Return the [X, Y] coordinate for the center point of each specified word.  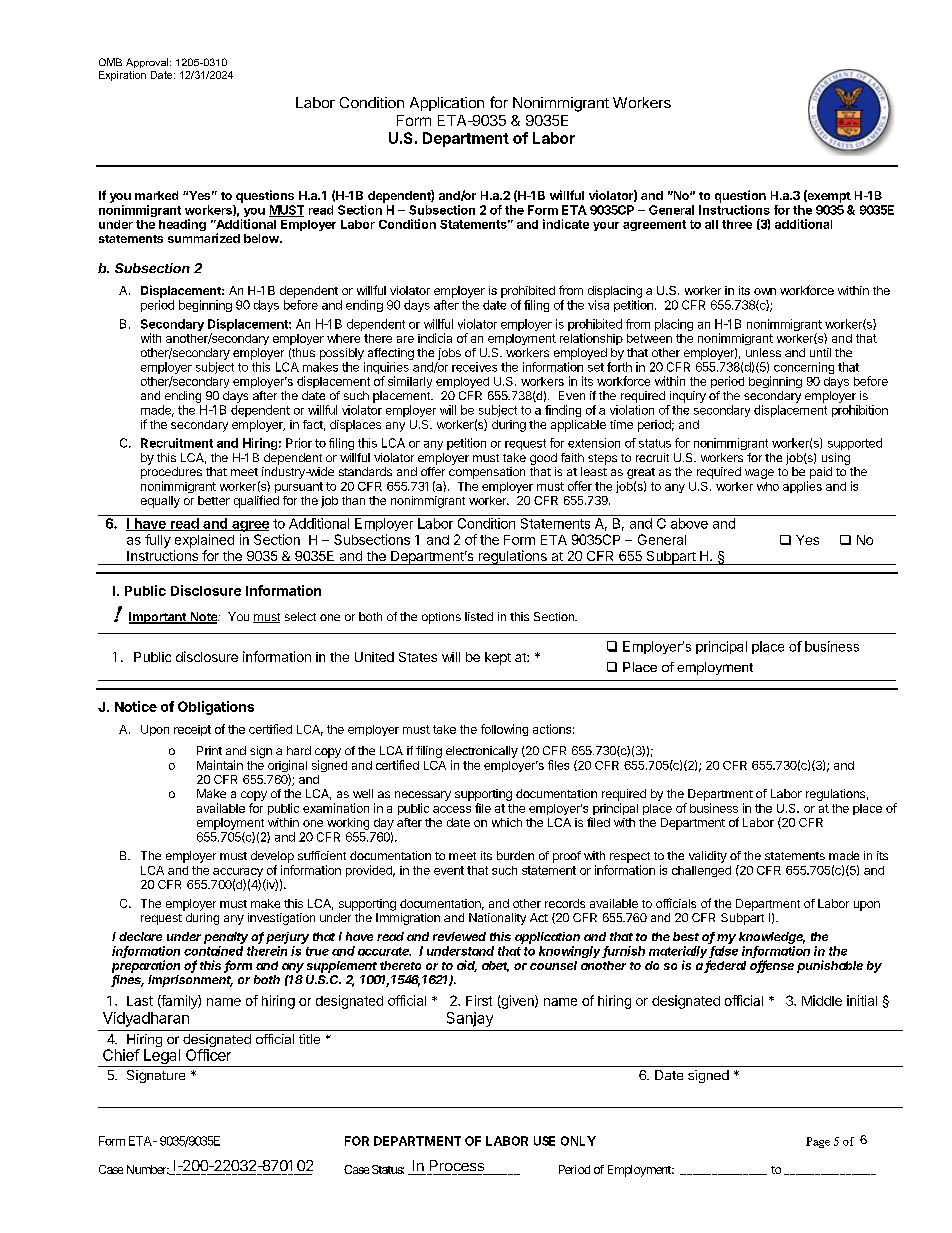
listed [479, 616]
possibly [342, 354]
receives [474, 367]
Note [204, 618]
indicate [566, 224]
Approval [148, 63]
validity [708, 857]
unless [763, 352]
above [689, 523]
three [737, 224]
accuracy [238, 874]
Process [457, 1165]
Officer [208, 1055]
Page [818, 1142]
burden [515, 855]
